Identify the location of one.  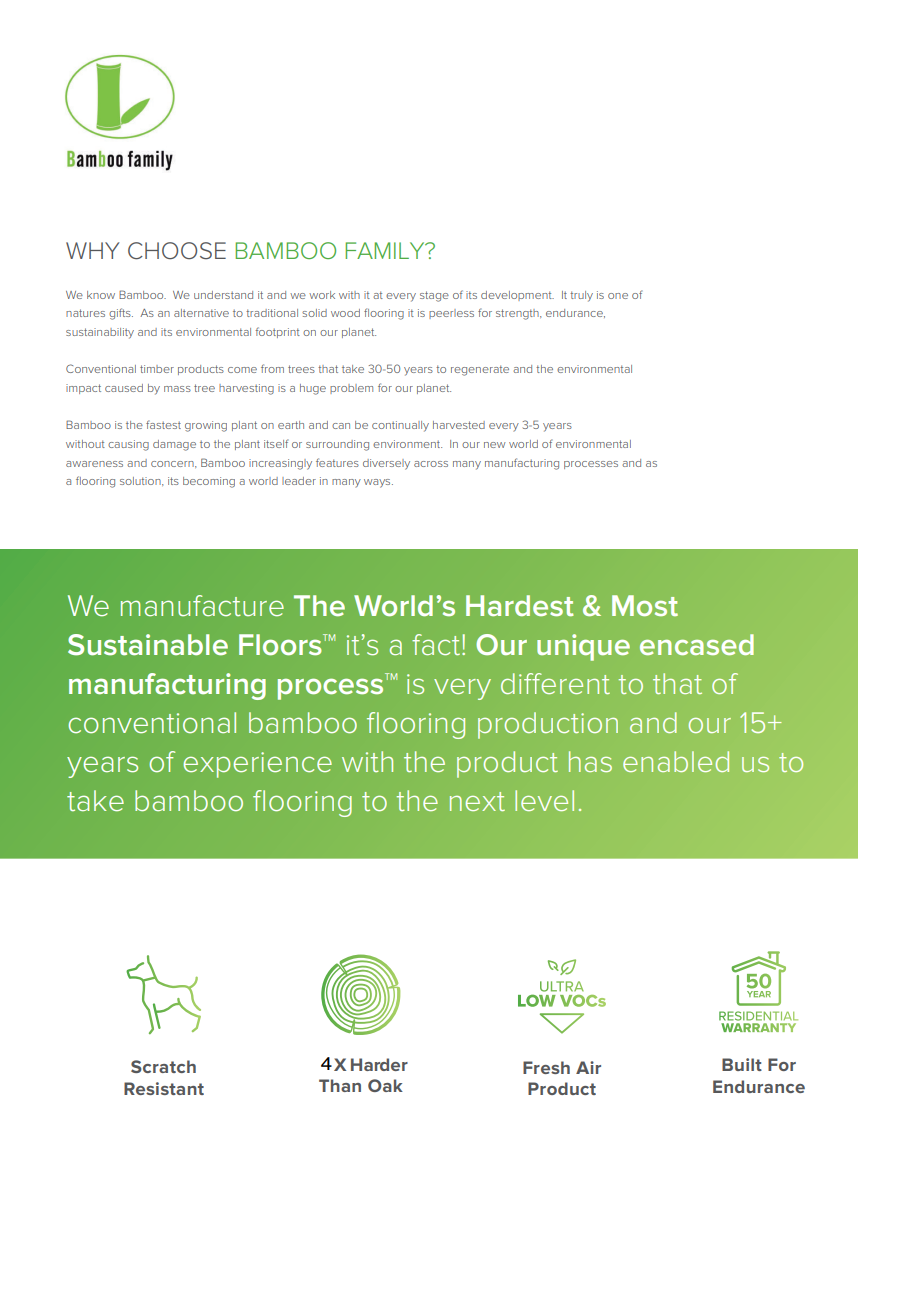
(618, 296).
